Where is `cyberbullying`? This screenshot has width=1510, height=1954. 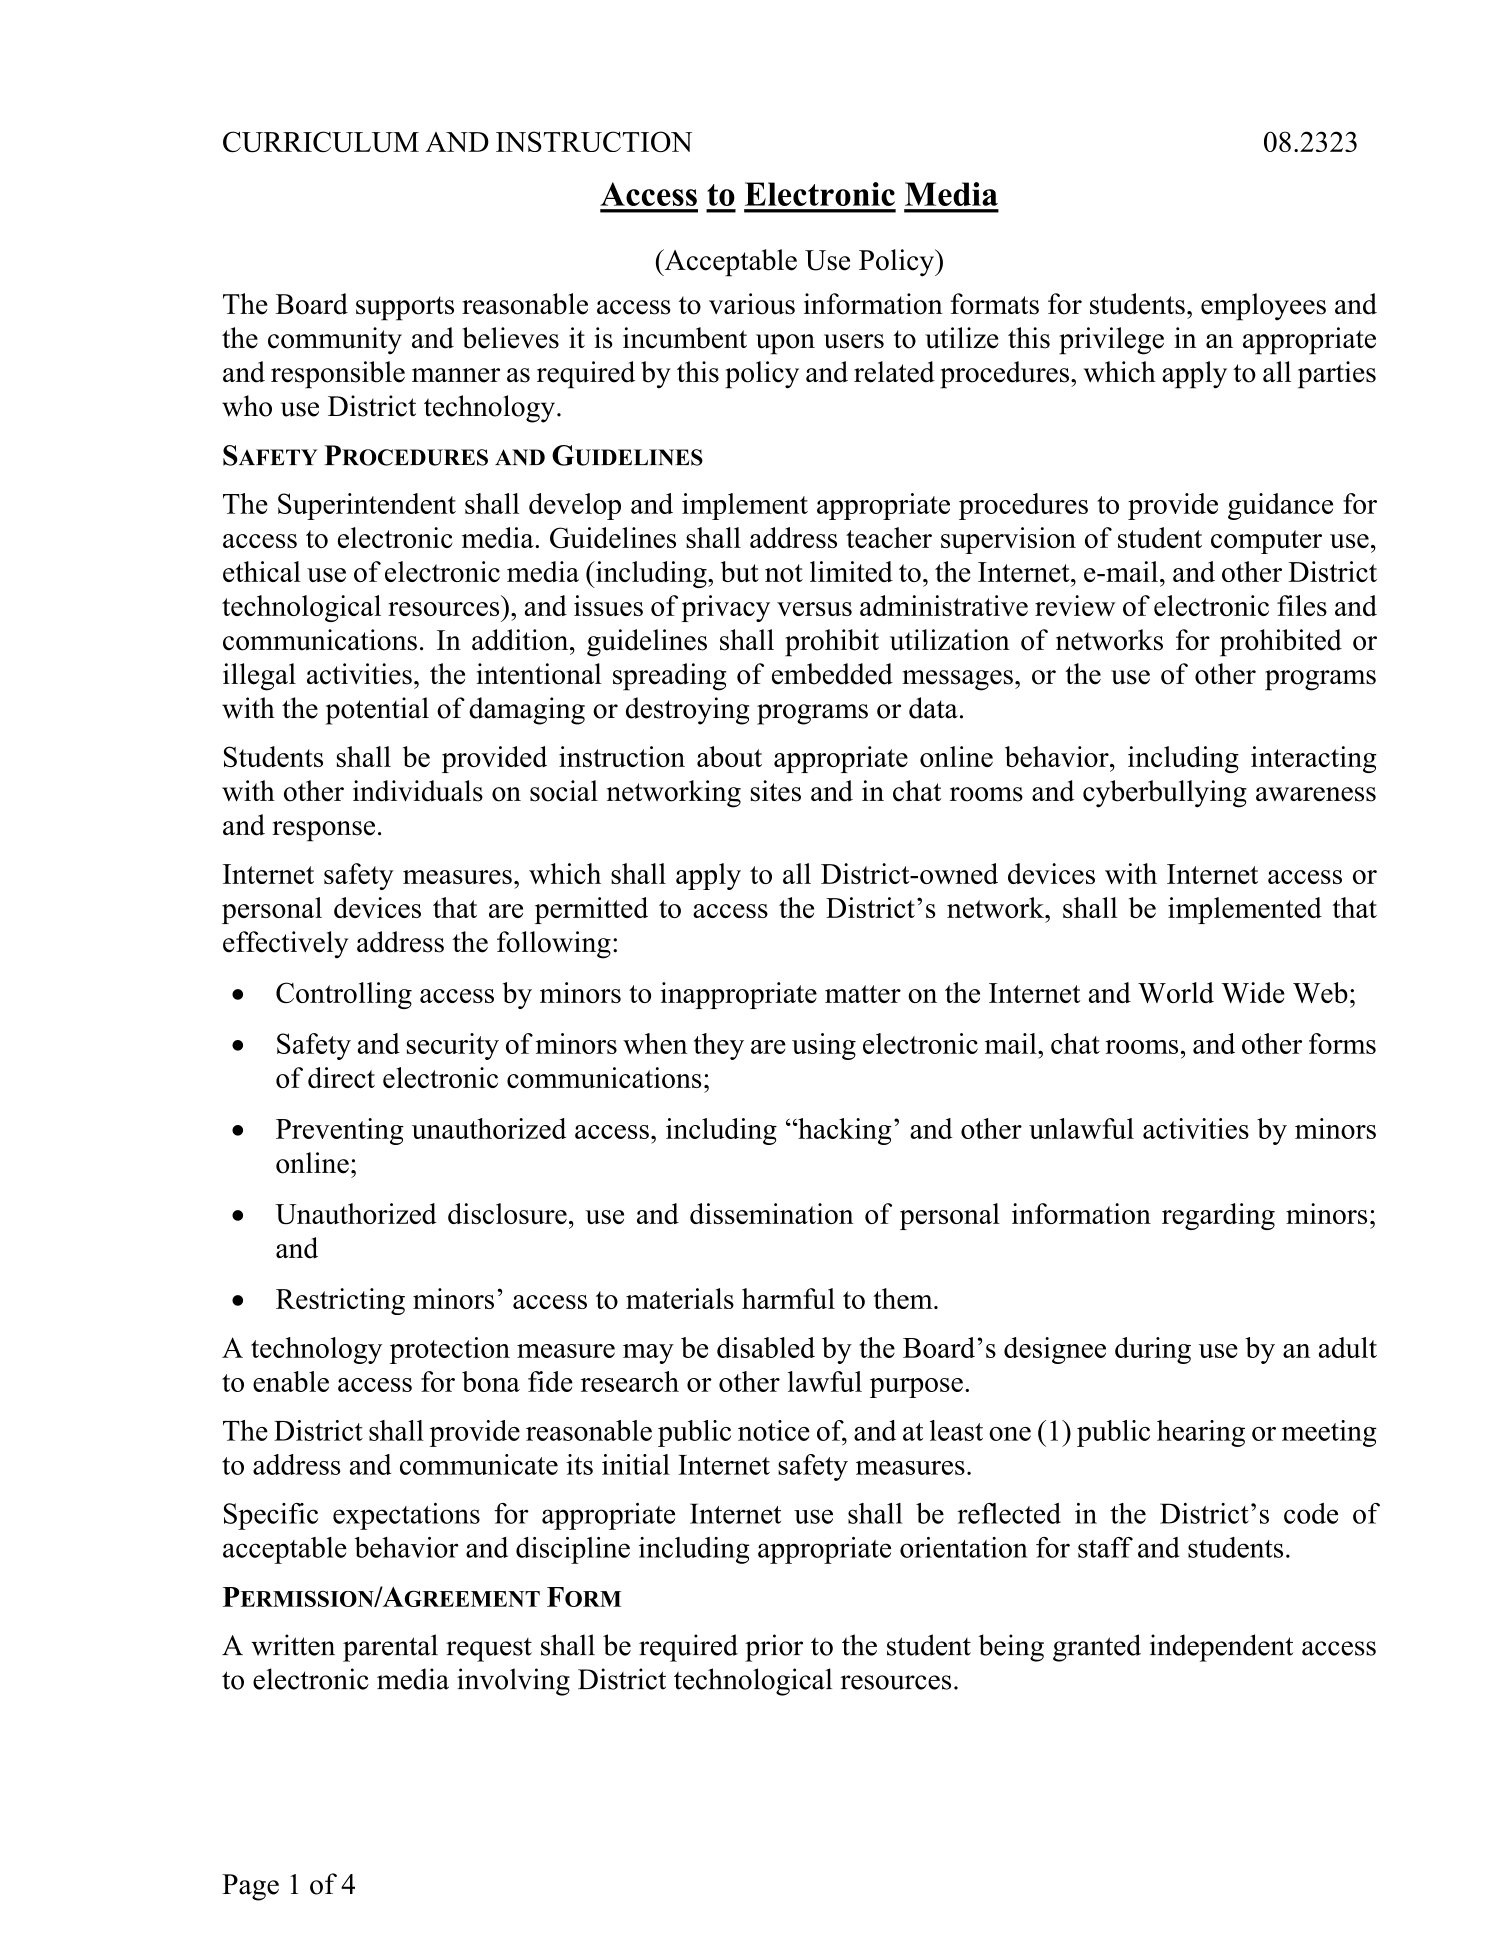
cyberbullying is located at coordinates (1165, 794).
